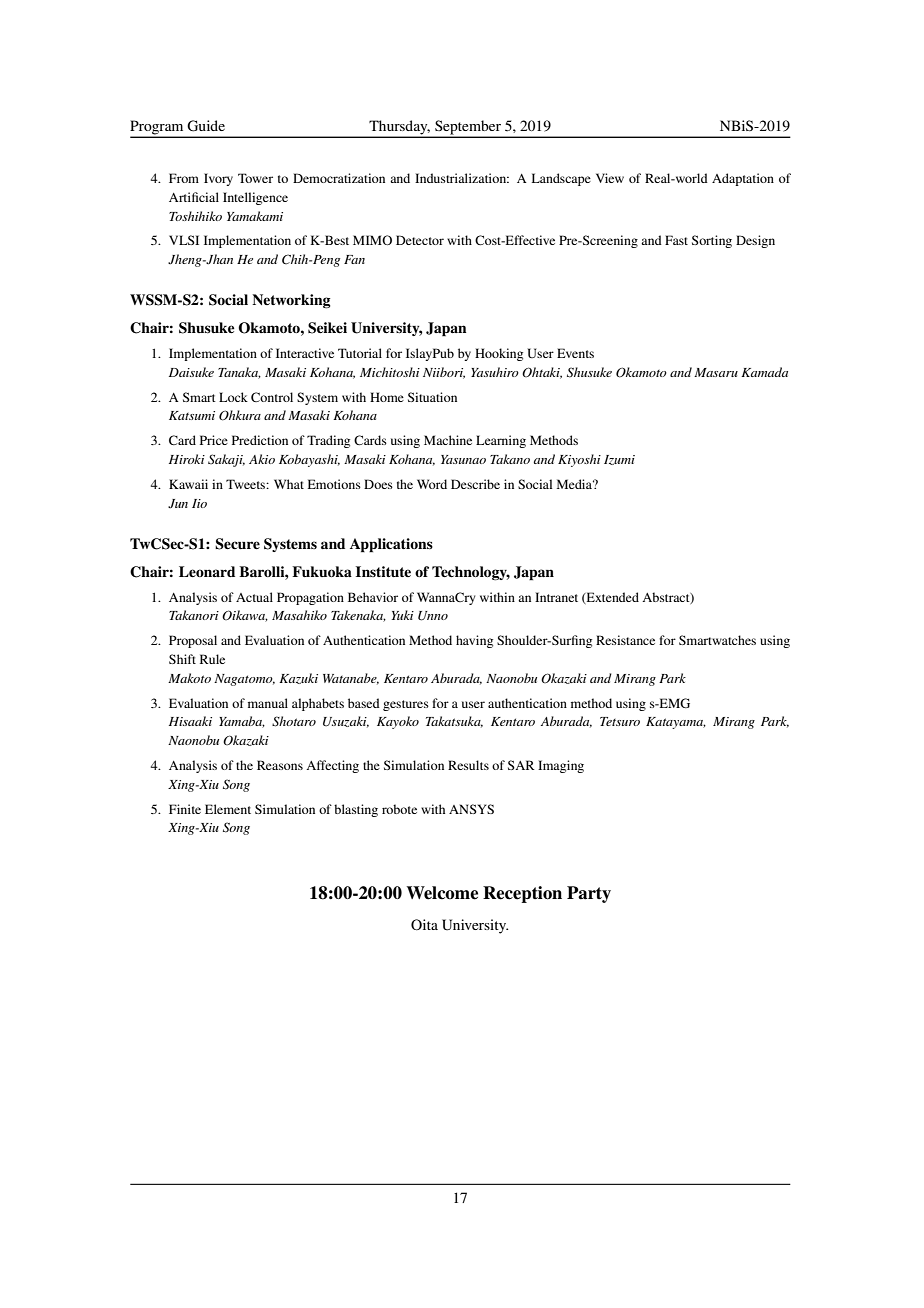 The height and width of the screenshot is (1308, 924). What do you see at coordinates (228, 809) in the screenshot?
I see `Element` at bounding box center [228, 809].
